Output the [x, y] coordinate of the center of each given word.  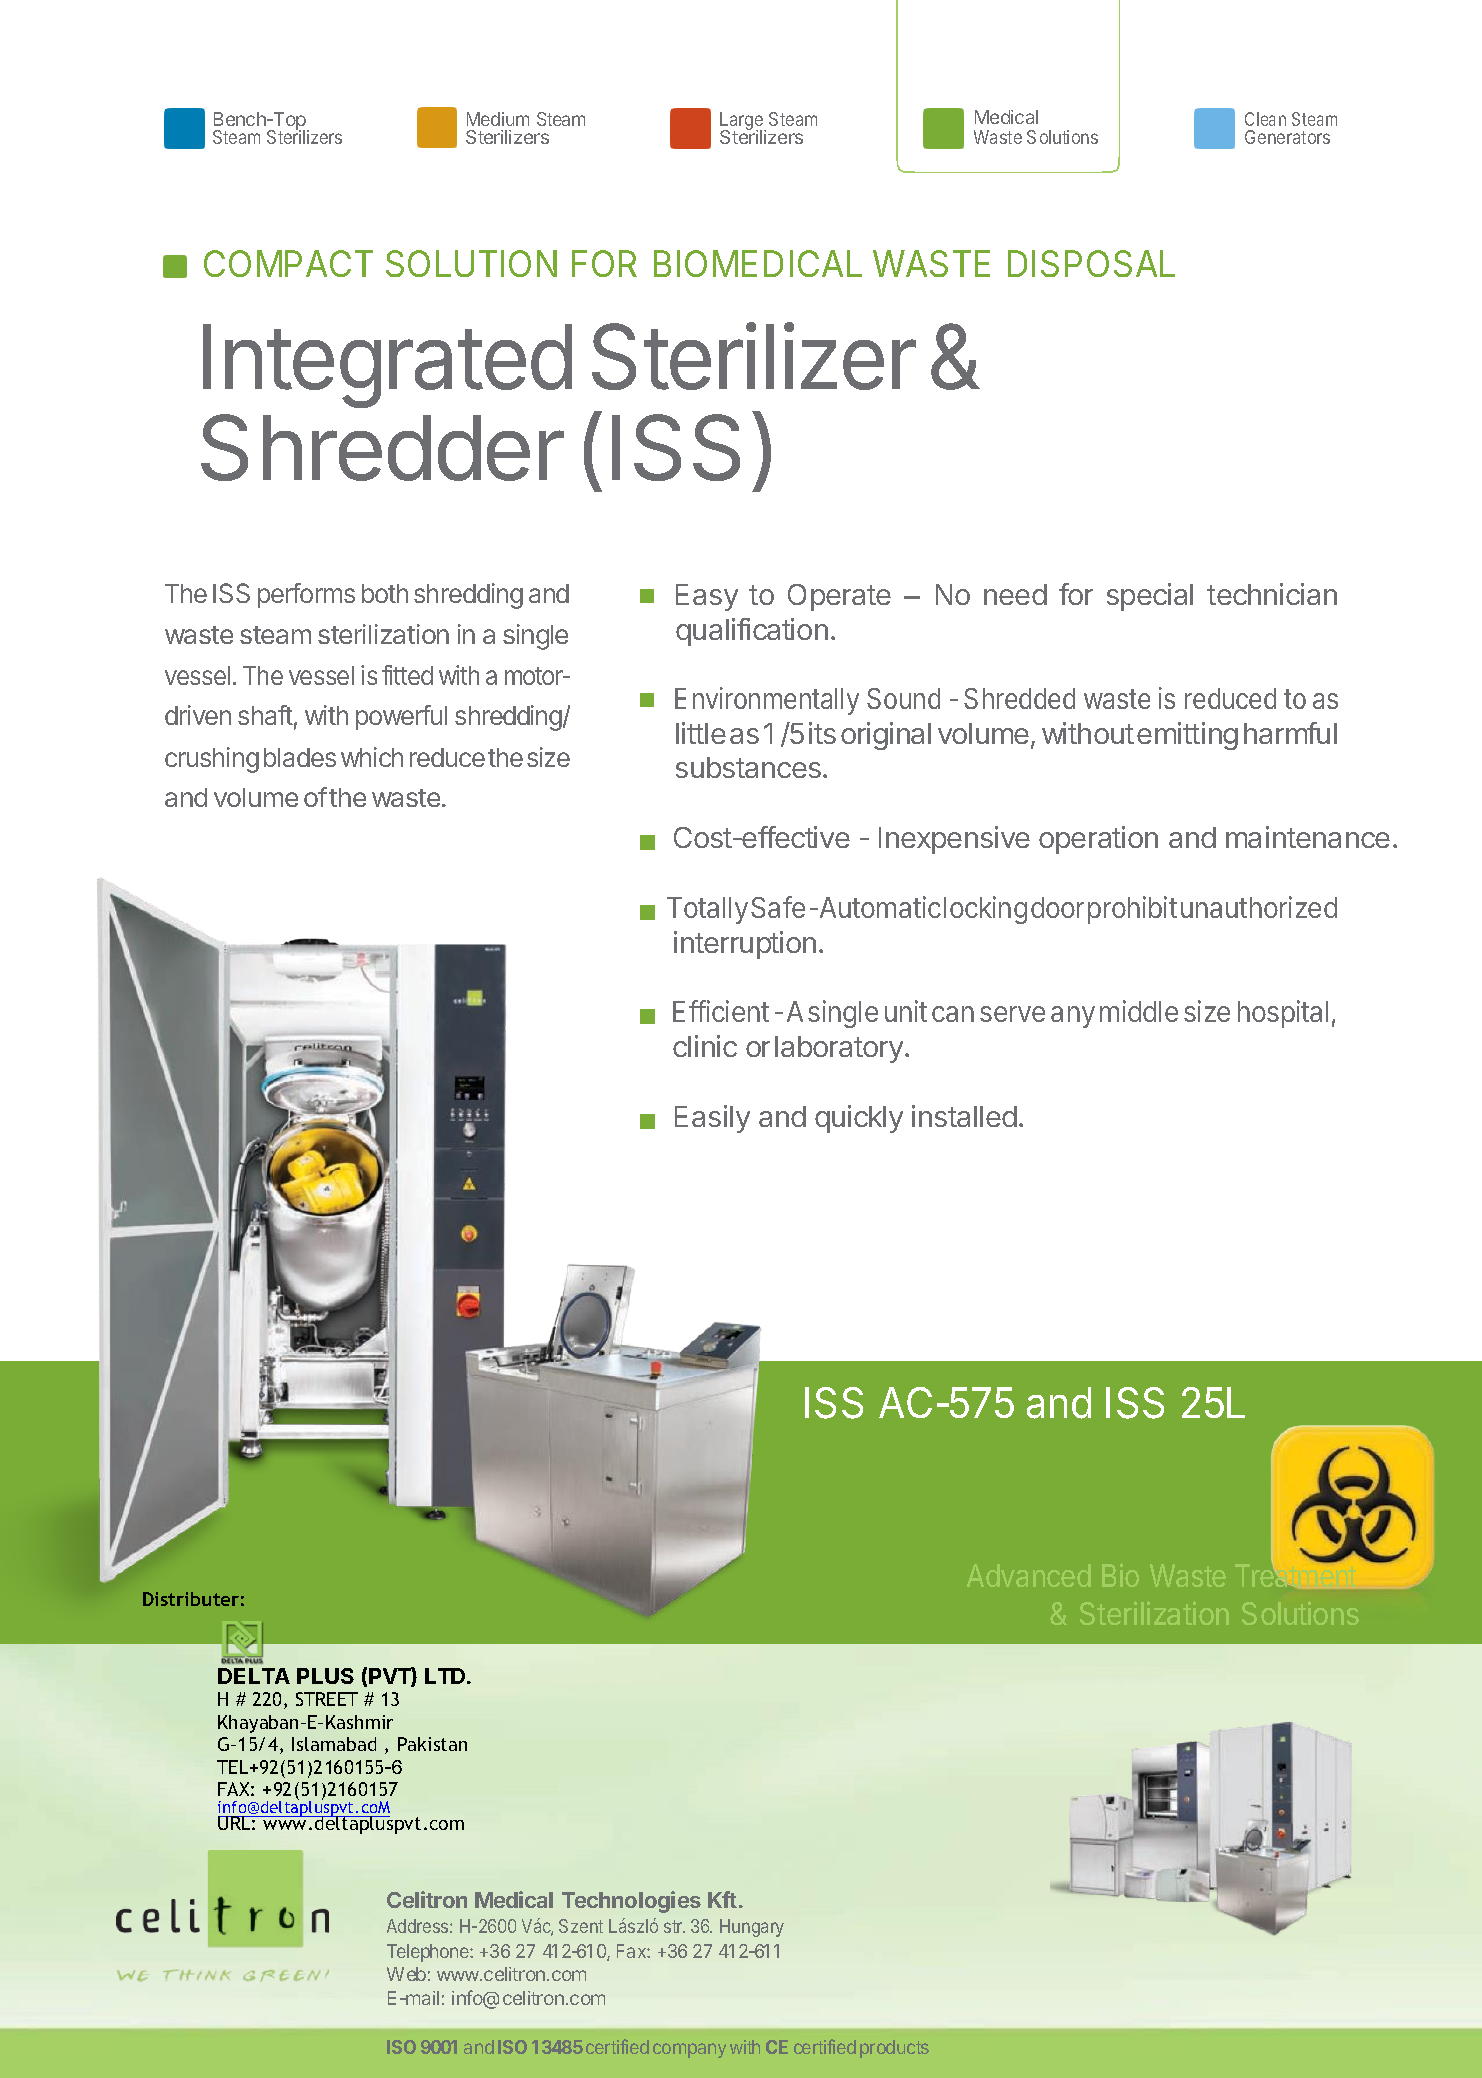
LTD [446, 1676]
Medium [498, 119]
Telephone [429, 1953]
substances [748, 767]
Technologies [631, 1902]
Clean [1265, 119]
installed [964, 1116]
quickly [859, 1119]
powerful [401, 717]
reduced [1230, 698]
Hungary [752, 1928]
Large [743, 122]
